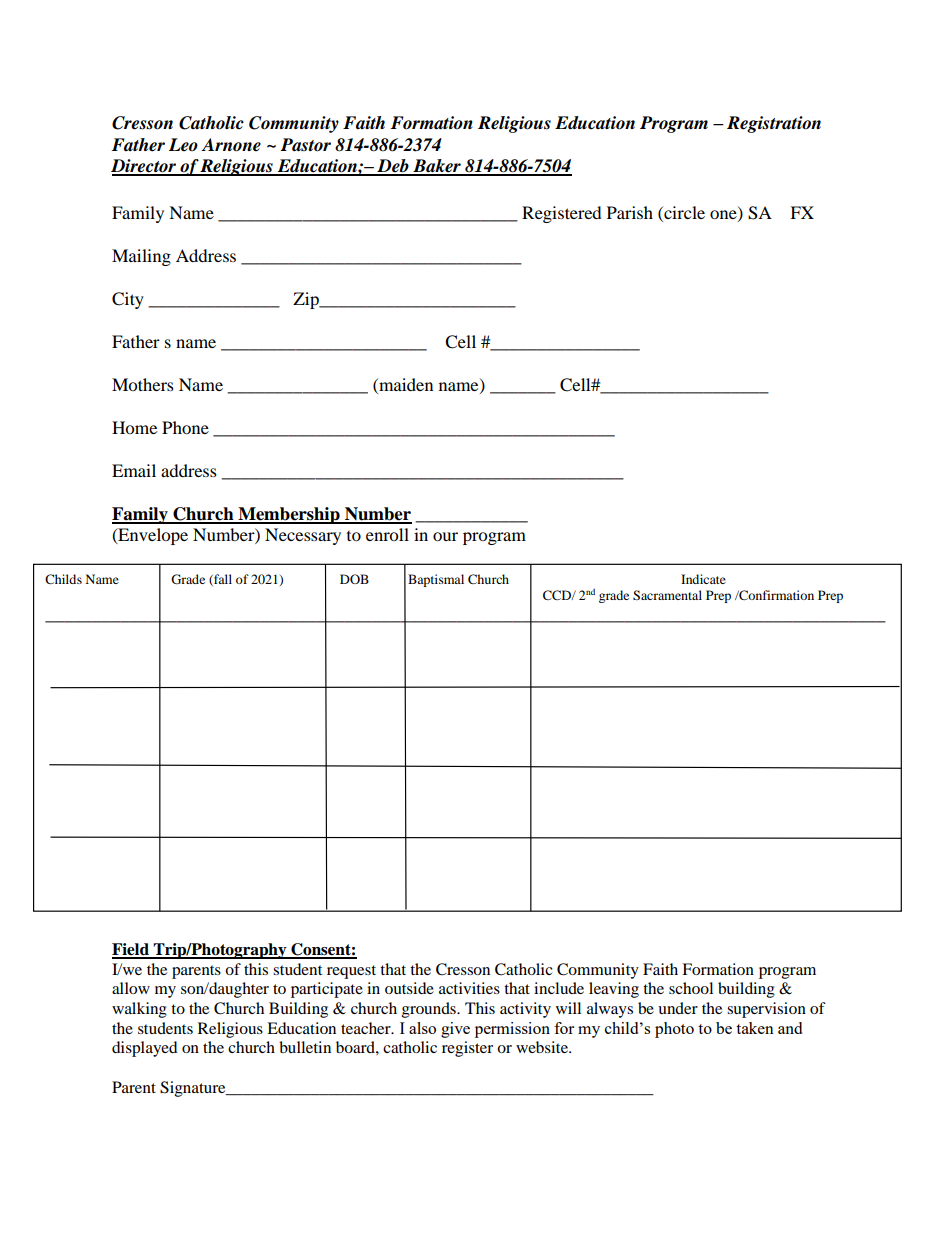 This screenshot has height=1233, width=952. Describe the element at coordinates (139, 1010) in the screenshot. I see `walking` at that location.
